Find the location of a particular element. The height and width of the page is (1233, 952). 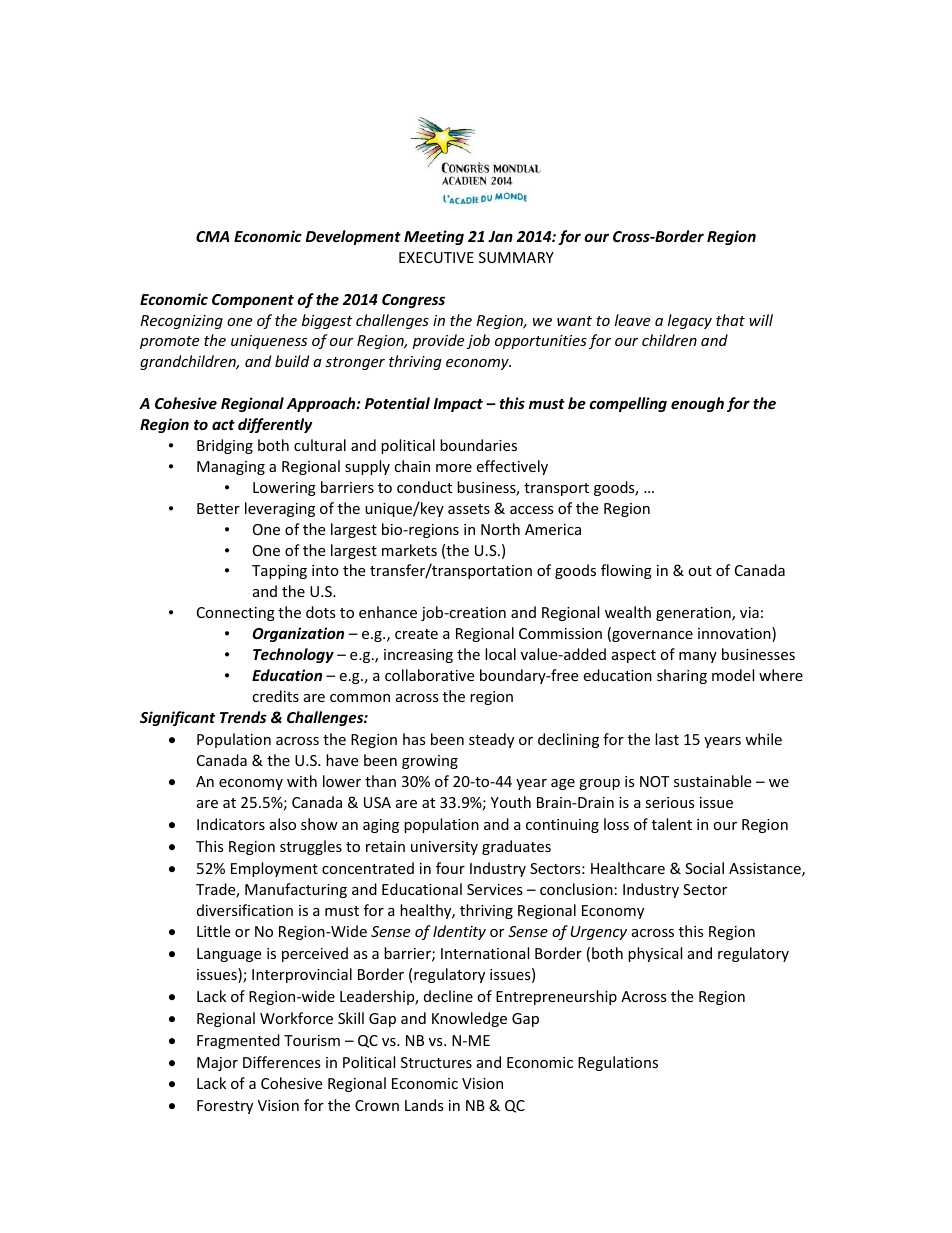

flowing is located at coordinates (626, 571).
